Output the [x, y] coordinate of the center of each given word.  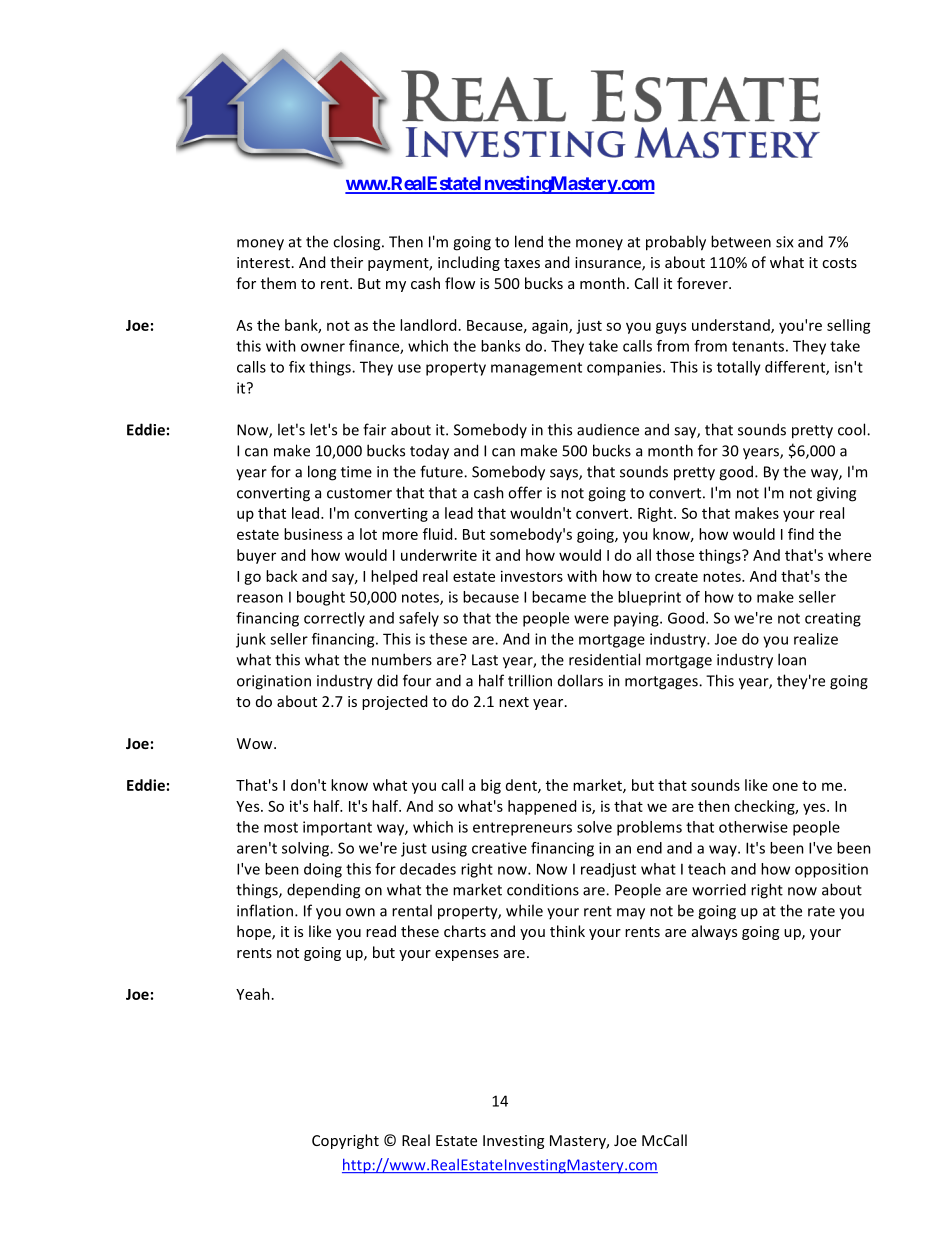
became [559, 597]
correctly [334, 619]
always [714, 932]
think [567, 931]
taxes [522, 263]
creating [833, 619]
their [346, 262]
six [785, 242]
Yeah [253, 994]
